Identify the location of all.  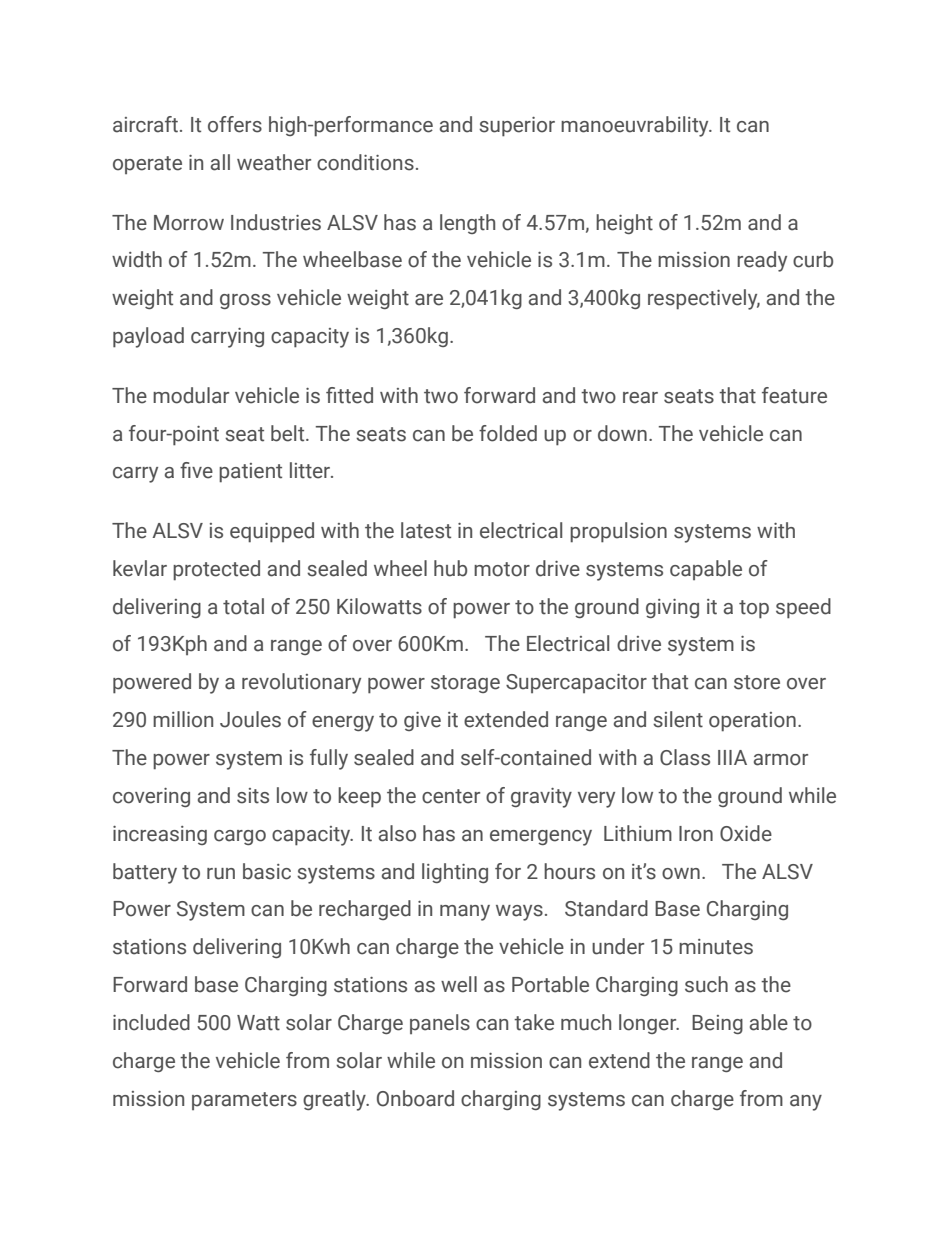
(220, 162).
